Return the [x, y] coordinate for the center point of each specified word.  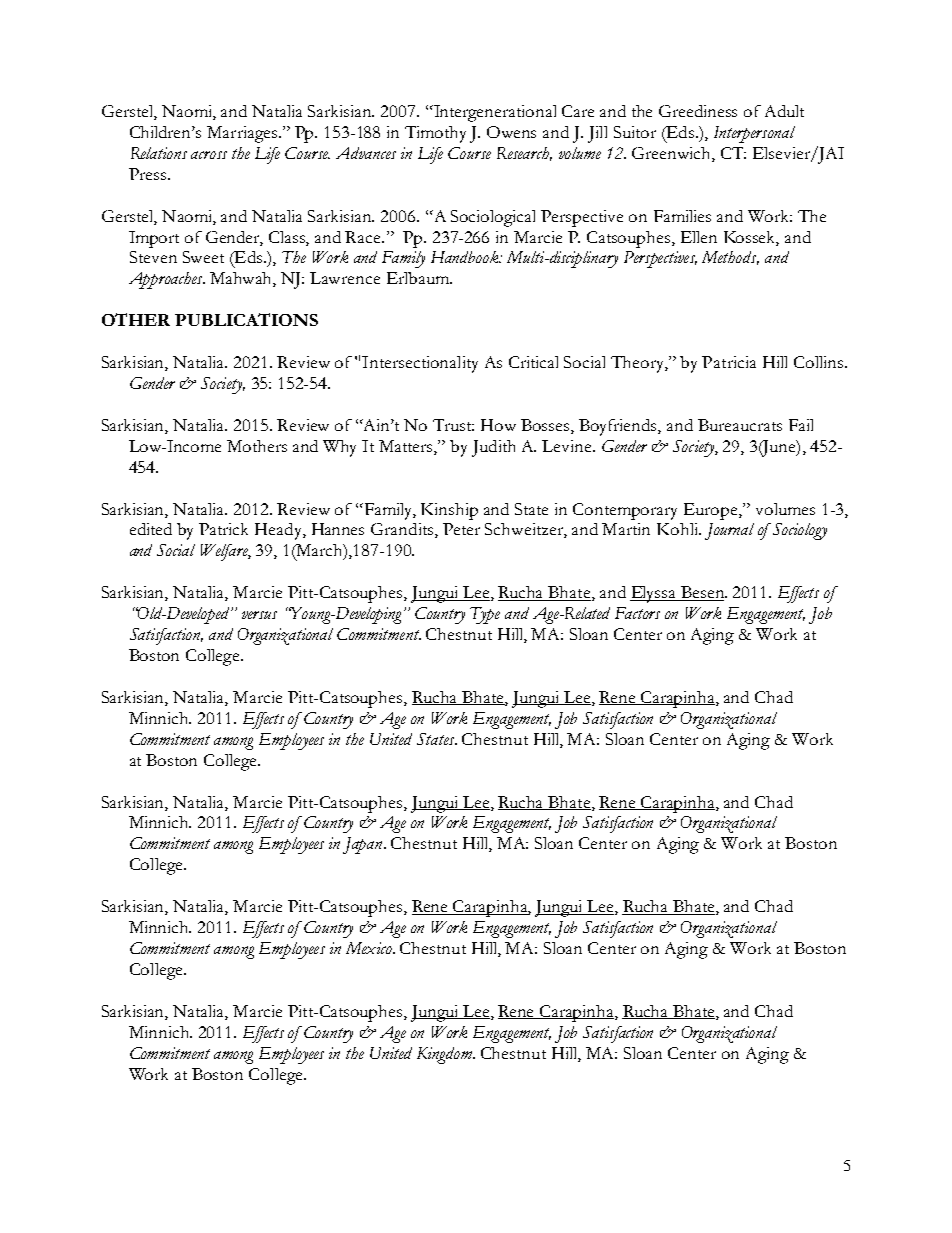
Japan [364, 845]
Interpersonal [754, 134]
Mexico [370, 948]
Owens [511, 132]
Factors [637, 613]
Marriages [242, 134]
